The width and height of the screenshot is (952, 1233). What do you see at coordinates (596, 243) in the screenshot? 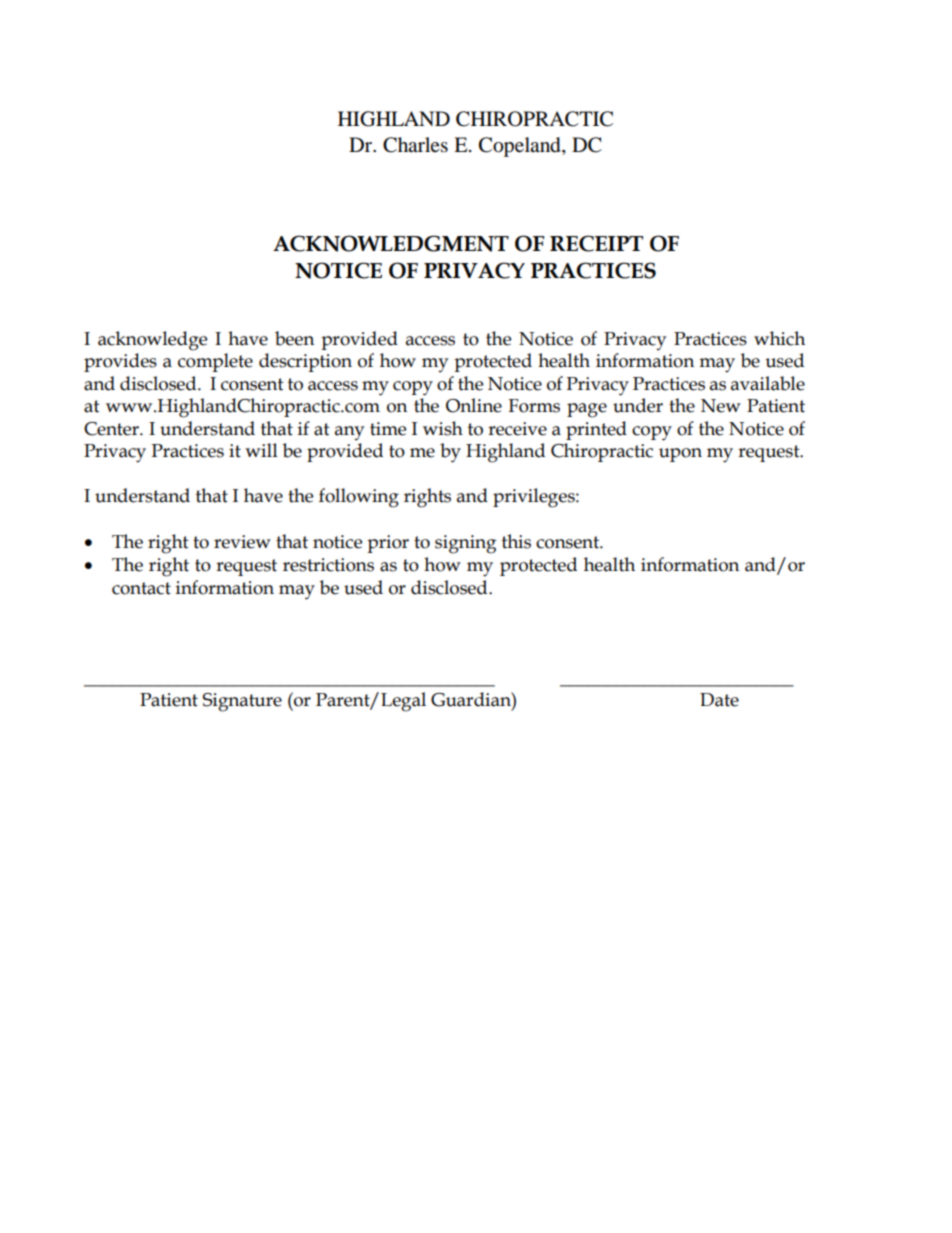
I see `RECEIPT` at bounding box center [596, 243].
